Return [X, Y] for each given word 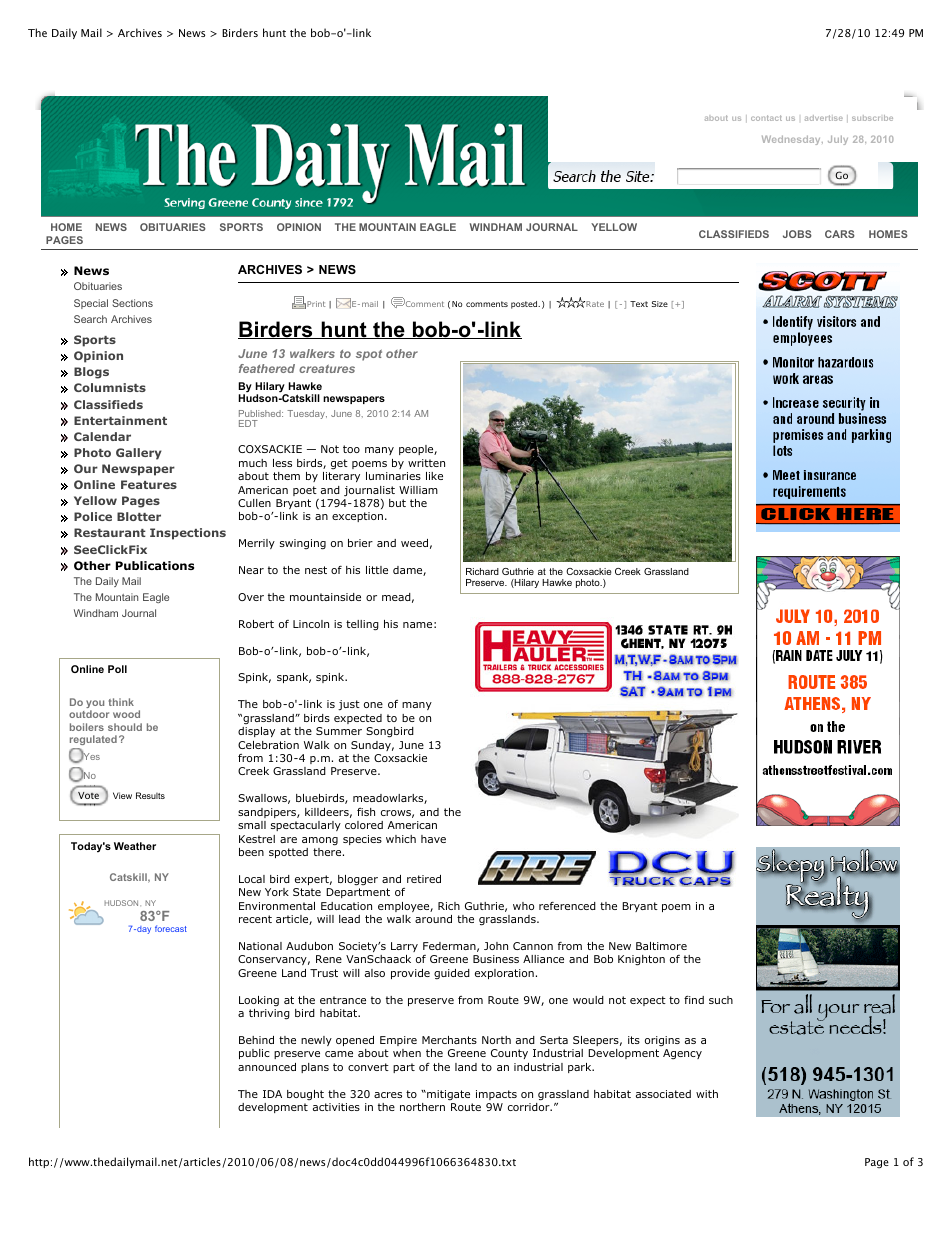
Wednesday [792, 140]
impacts [496, 1095]
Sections [132, 303]
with [707, 1094]
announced [267, 1067]
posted [525, 305]
